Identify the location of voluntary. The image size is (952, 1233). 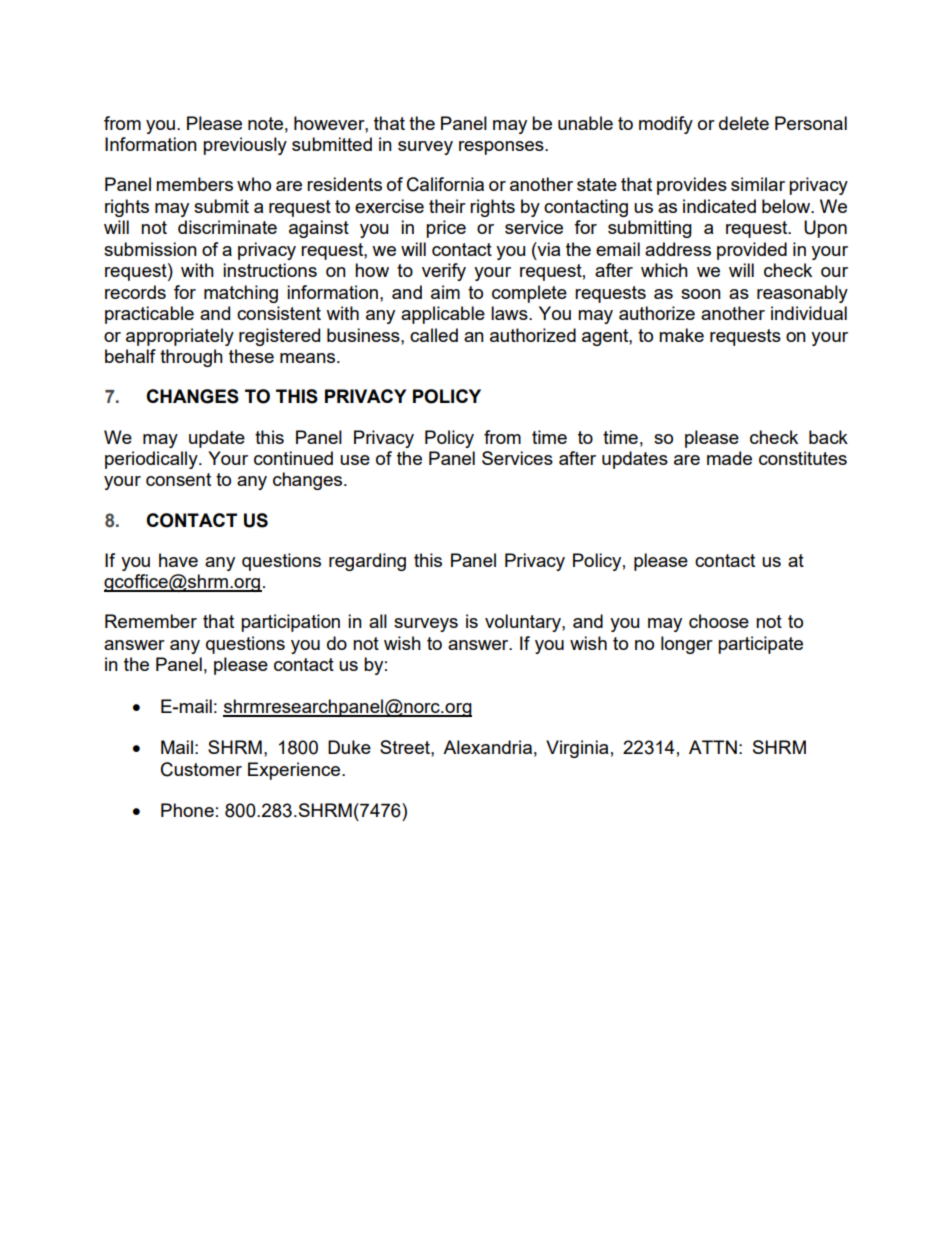
(524, 623).
